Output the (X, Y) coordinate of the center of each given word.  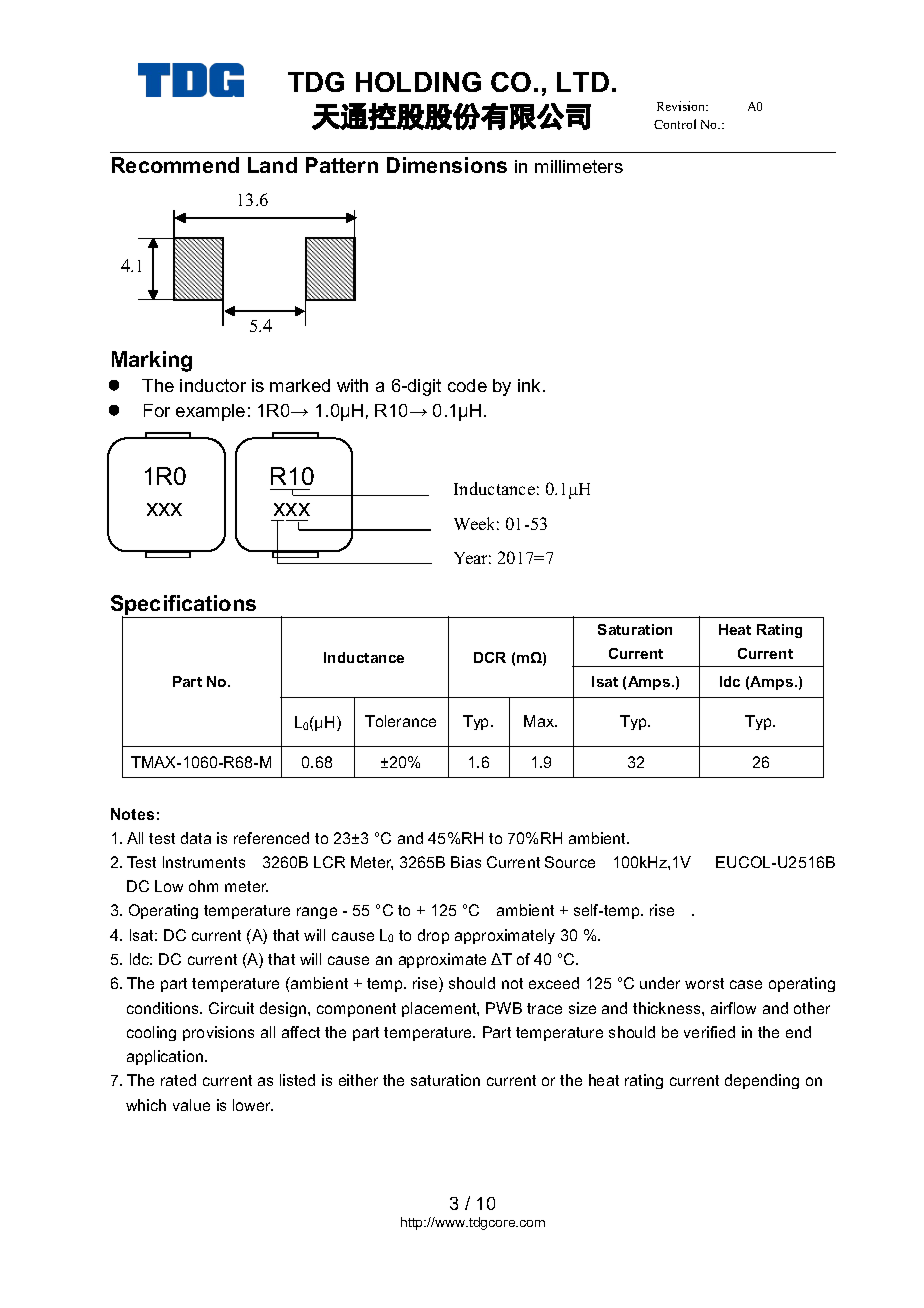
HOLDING (418, 82)
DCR (490, 657)
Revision (682, 106)
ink (529, 385)
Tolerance (400, 721)
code (467, 385)
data (196, 838)
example (210, 412)
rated (178, 1080)
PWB (504, 1008)
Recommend (175, 165)
